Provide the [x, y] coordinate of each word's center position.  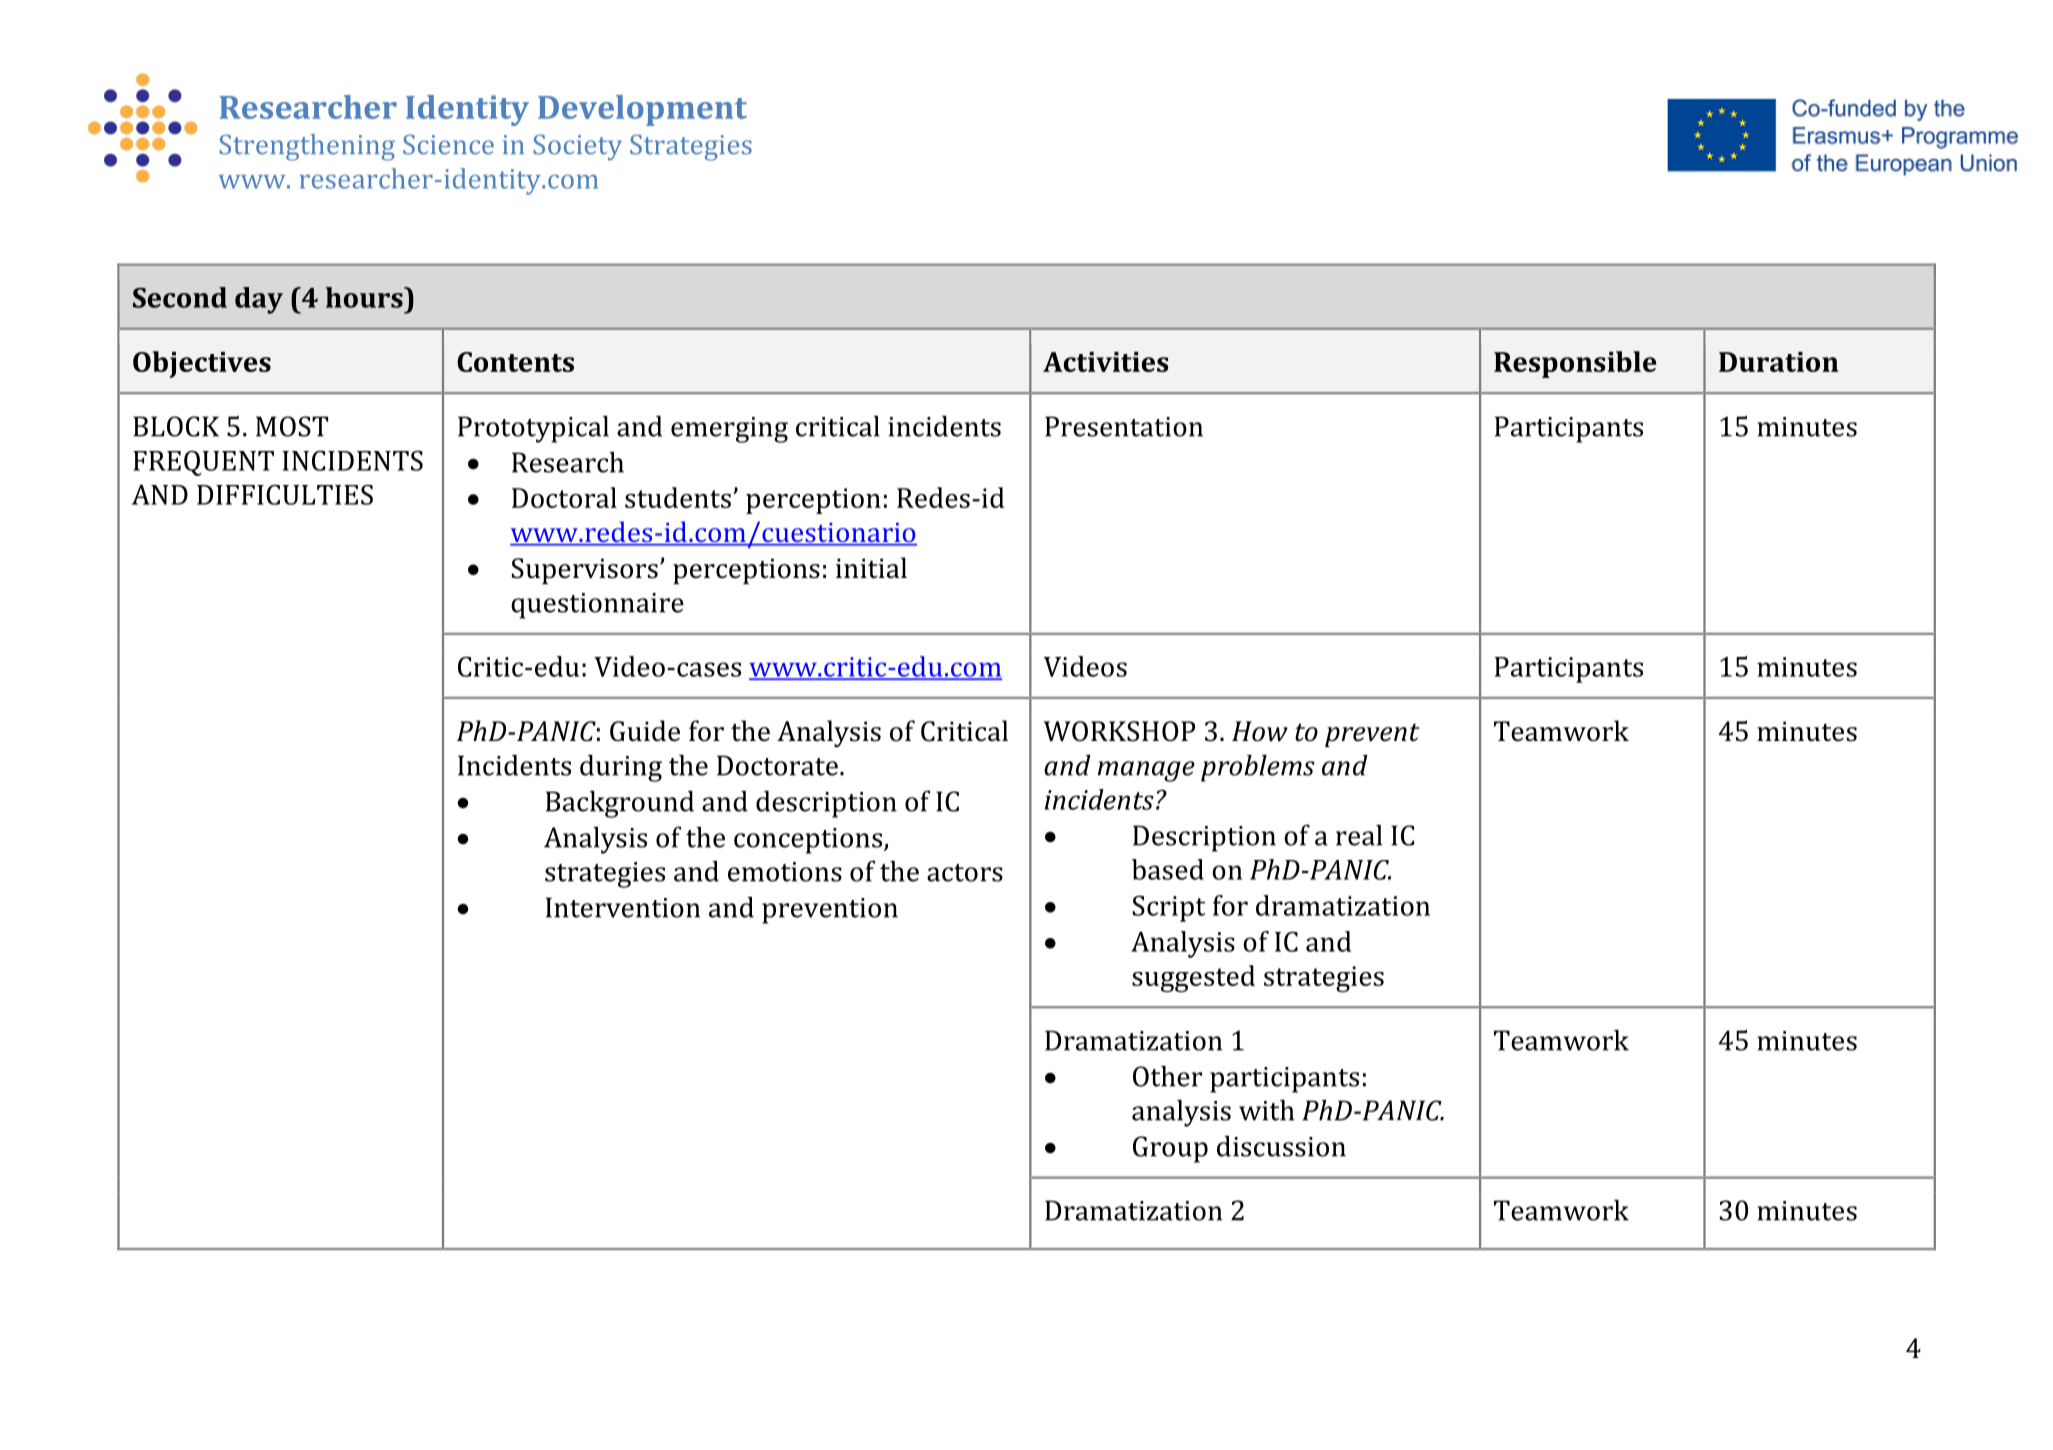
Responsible [1575, 364]
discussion [1281, 1146]
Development [642, 110]
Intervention [623, 907]
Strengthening [307, 147]
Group [1170, 1149]
